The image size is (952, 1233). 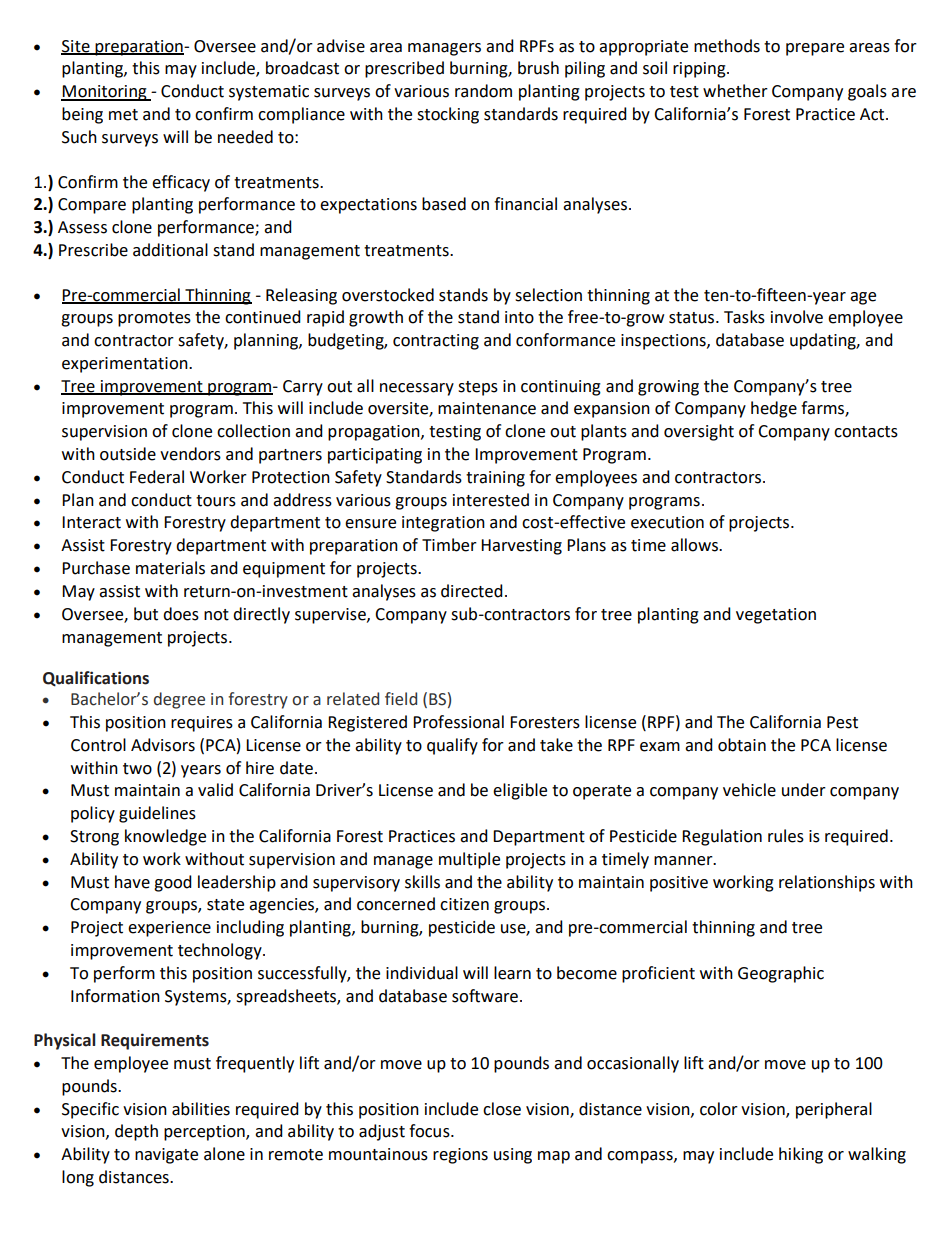 What do you see at coordinates (520, 791) in the screenshot?
I see `eligible` at bounding box center [520, 791].
